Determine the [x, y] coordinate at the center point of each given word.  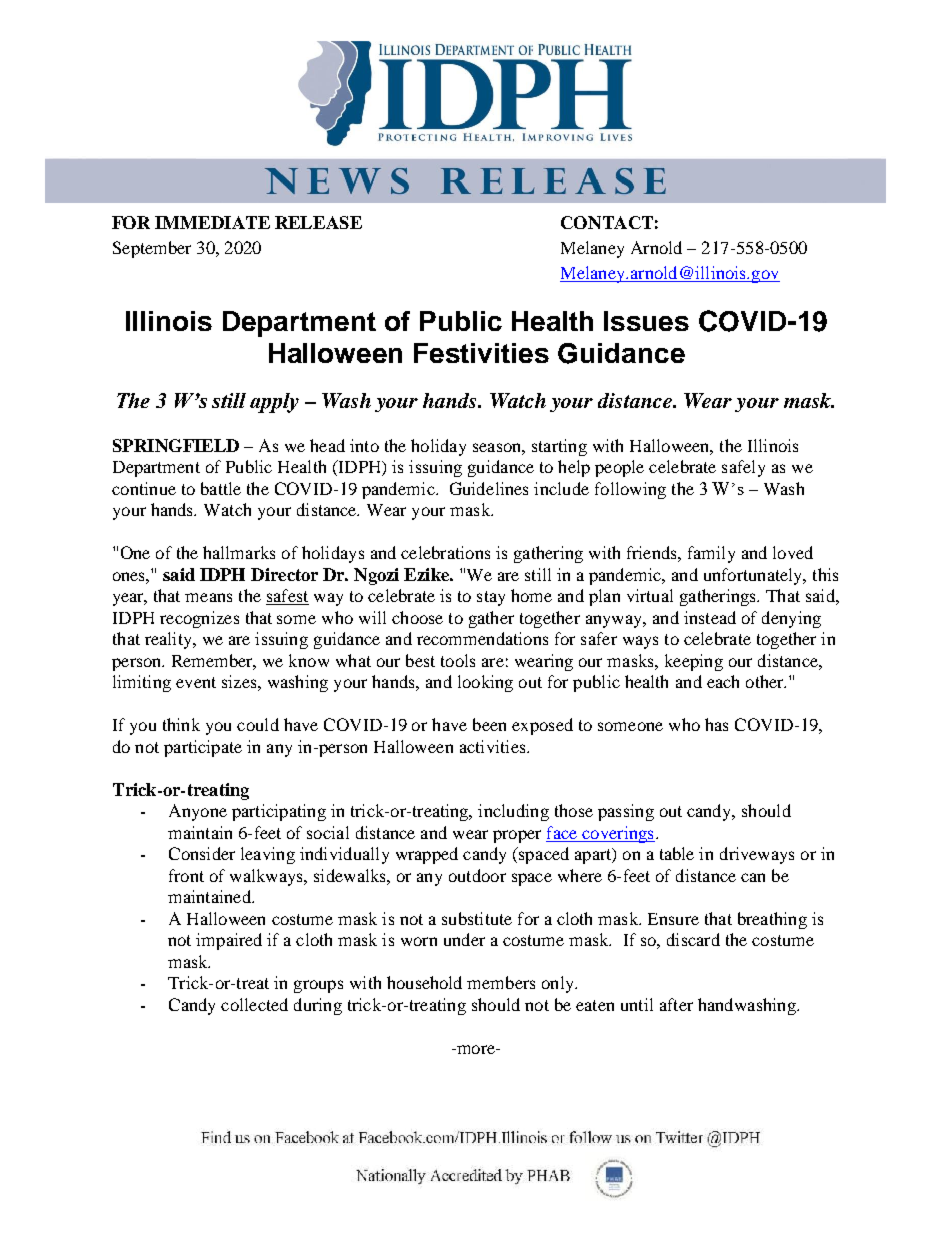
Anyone [198, 812]
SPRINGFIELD [176, 445]
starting [559, 447]
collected [254, 1004]
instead [710, 617]
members [501, 982]
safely [743, 468]
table [677, 853]
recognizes [199, 619]
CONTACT [607, 222]
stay [491, 598]
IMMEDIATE [212, 222]
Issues [646, 321]
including [513, 812]
